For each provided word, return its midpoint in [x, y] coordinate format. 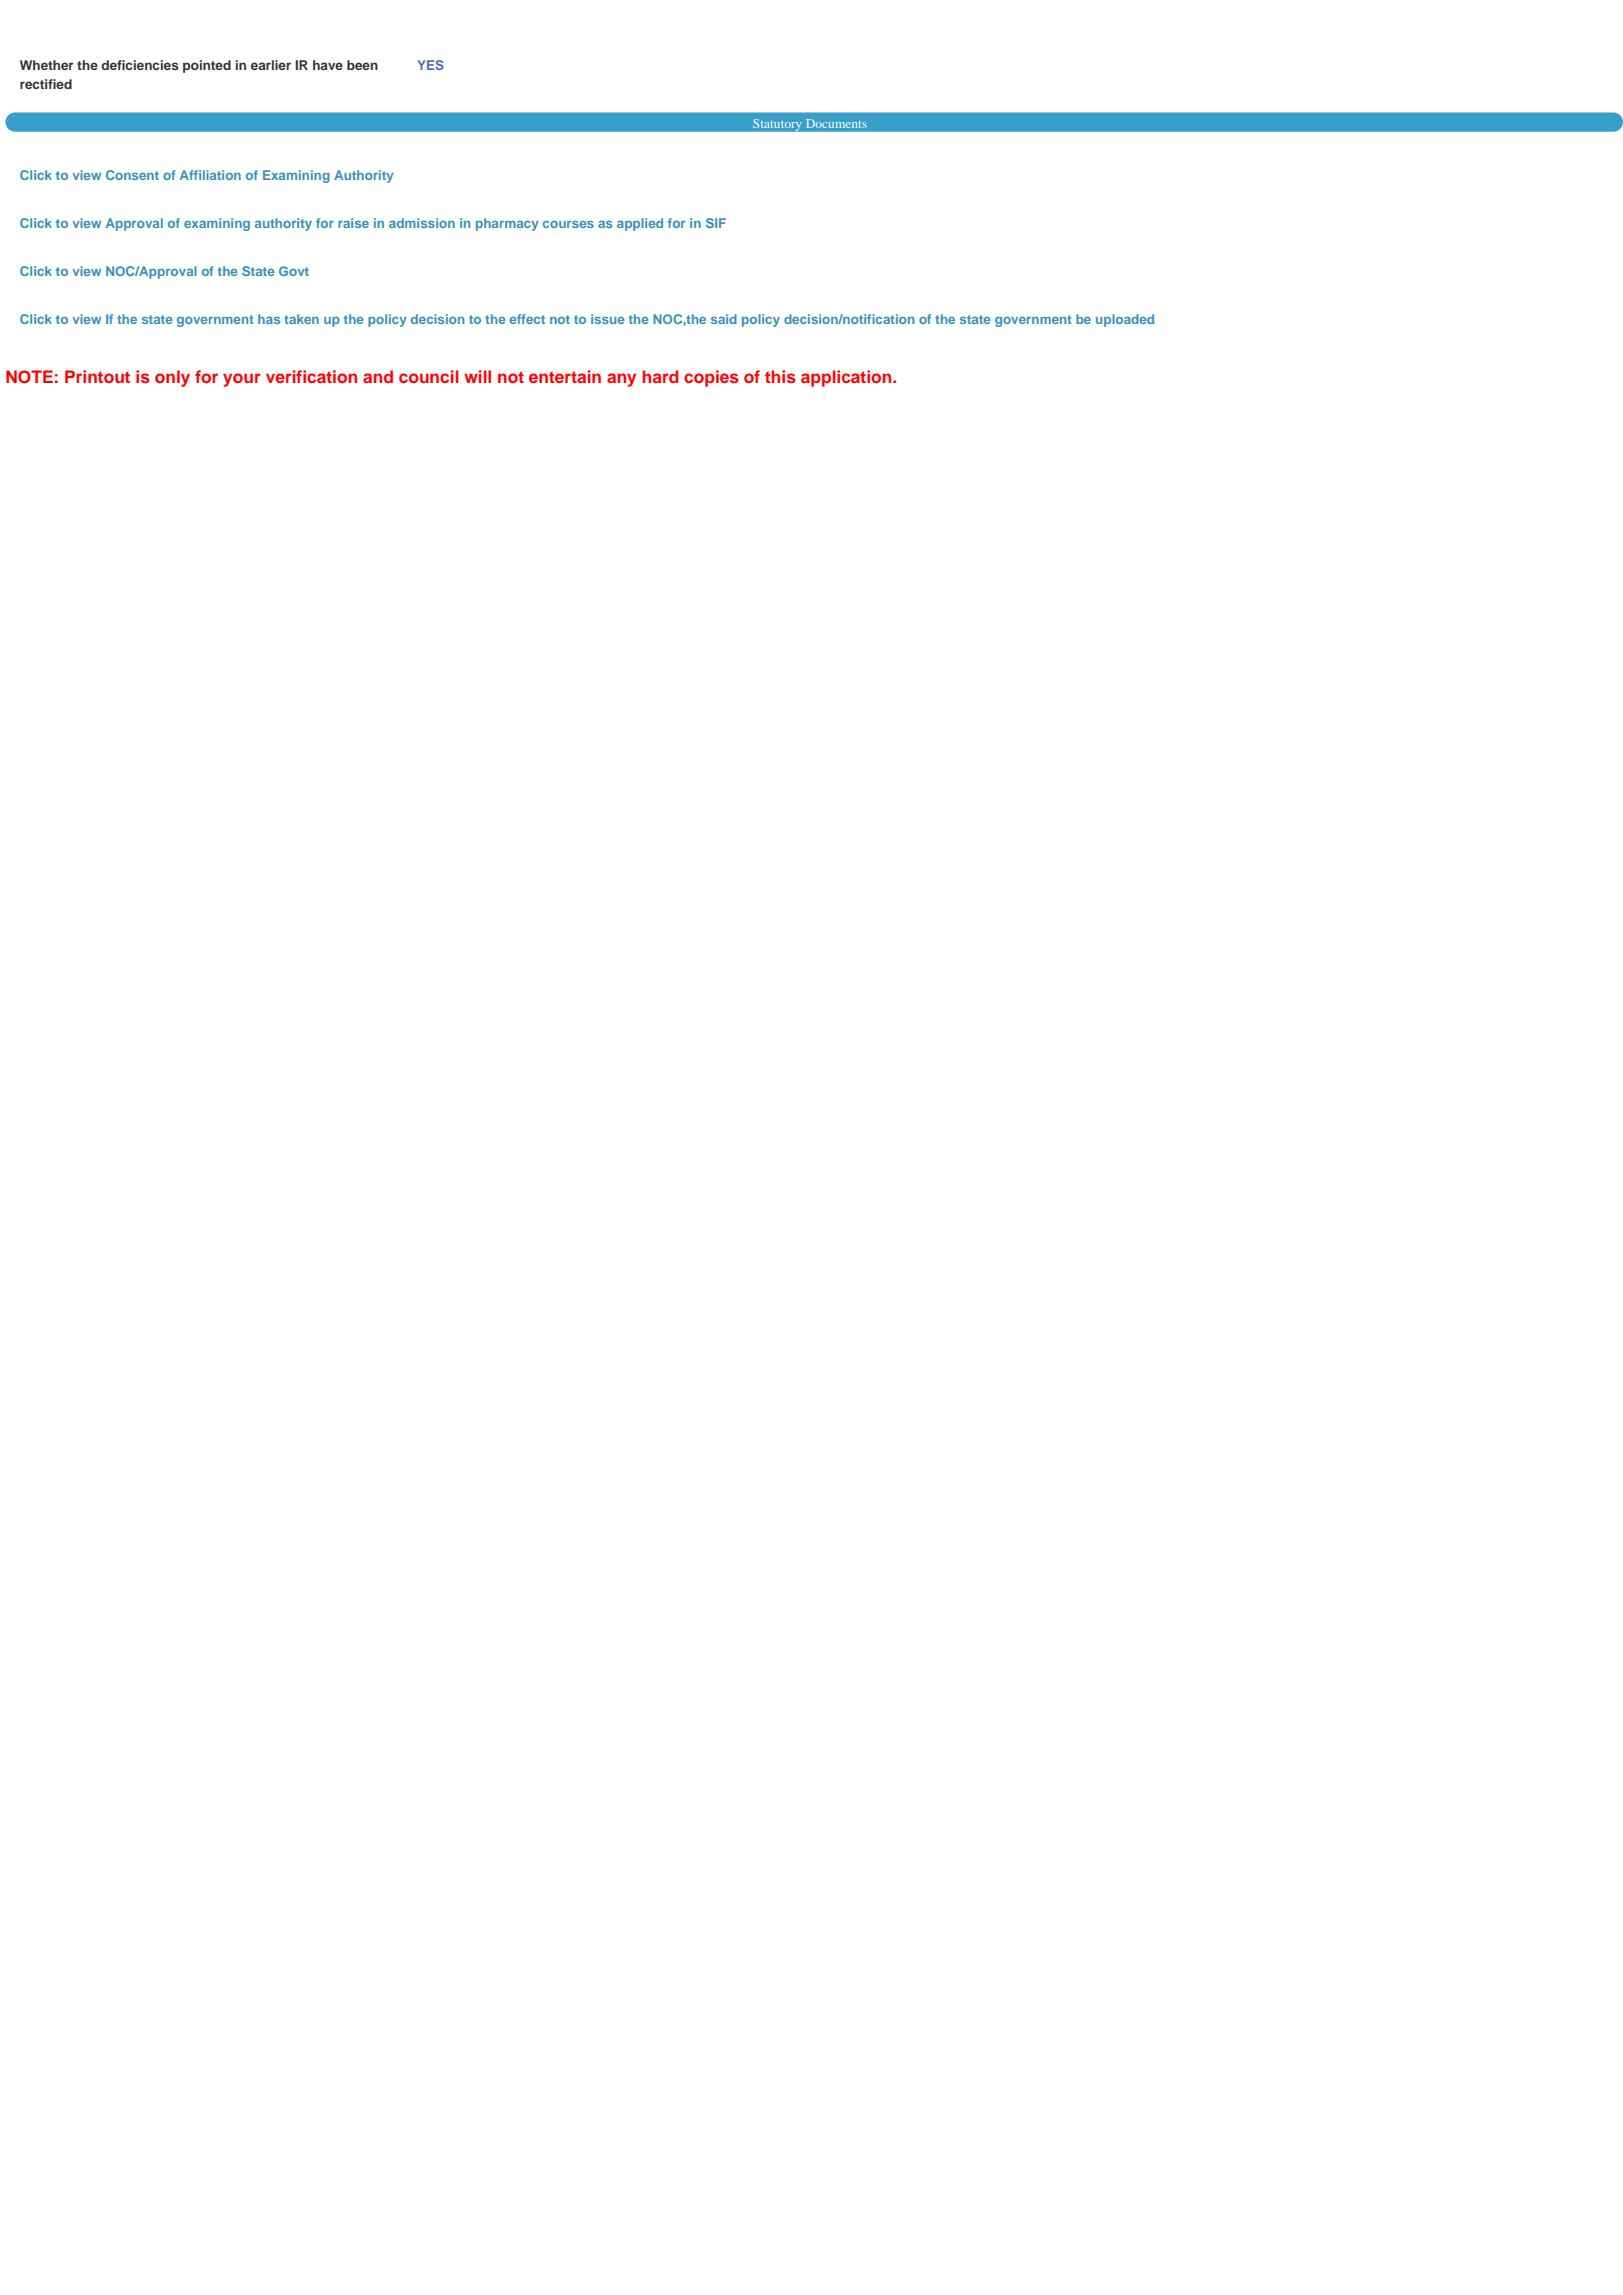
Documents [836, 123]
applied [640, 224]
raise [353, 223]
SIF [716, 223]
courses [568, 224]
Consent [132, 175]
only [172, 378]
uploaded [1125, 320]
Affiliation [210, 175]
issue [608, 319]
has [269, 319]
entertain [565, 376]
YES [430, 65]
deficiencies [140, 65]
